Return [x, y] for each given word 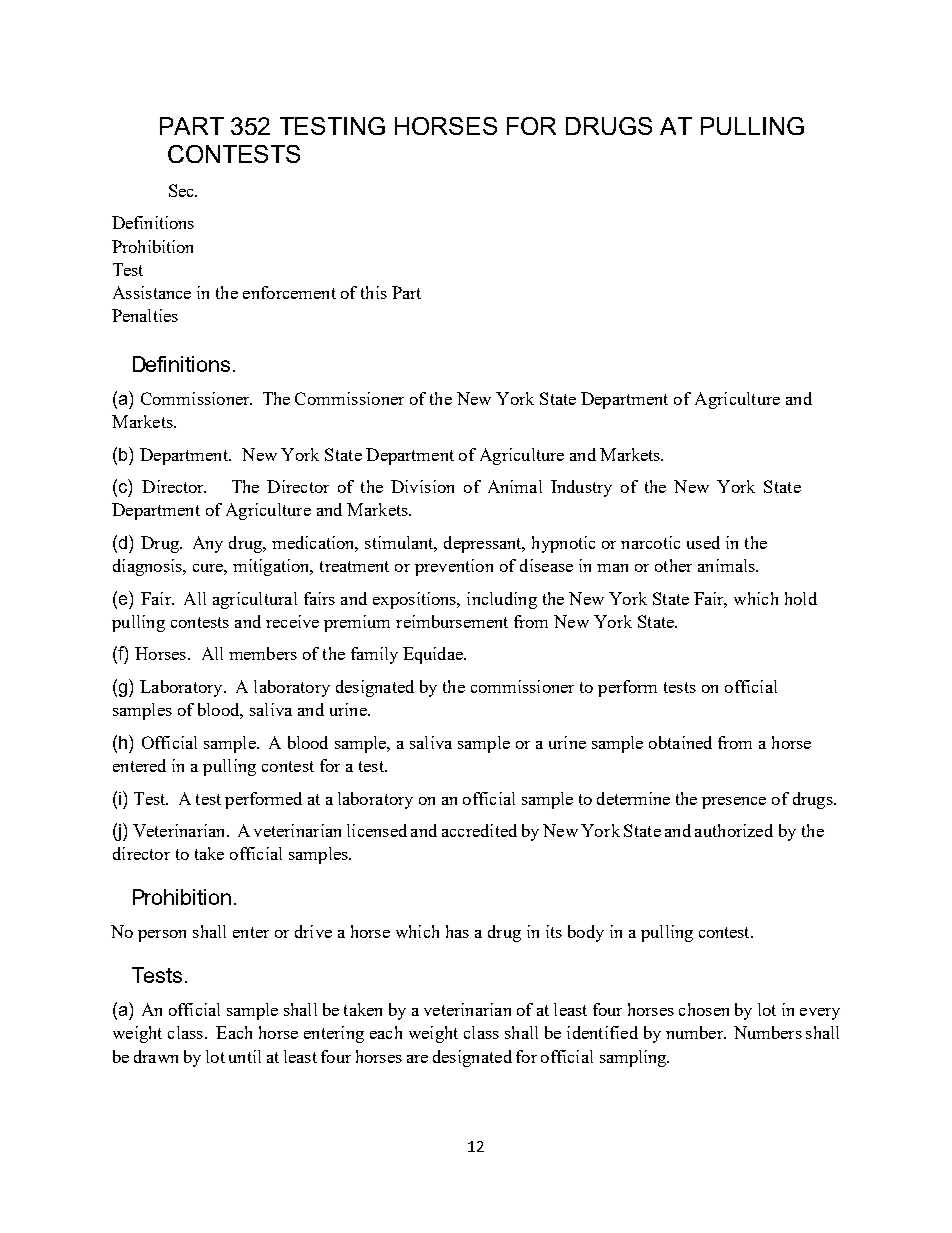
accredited [479, 830]
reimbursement [452, 621]
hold [801, 598]
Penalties [145, 315]
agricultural [255, 600]
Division [422, 486]
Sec [182, 190]
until [245, 1056]
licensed [377, 830]
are [417, 1059]
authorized [734, 830]
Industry [581, 488]
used [703, 542]
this [374, 292]
